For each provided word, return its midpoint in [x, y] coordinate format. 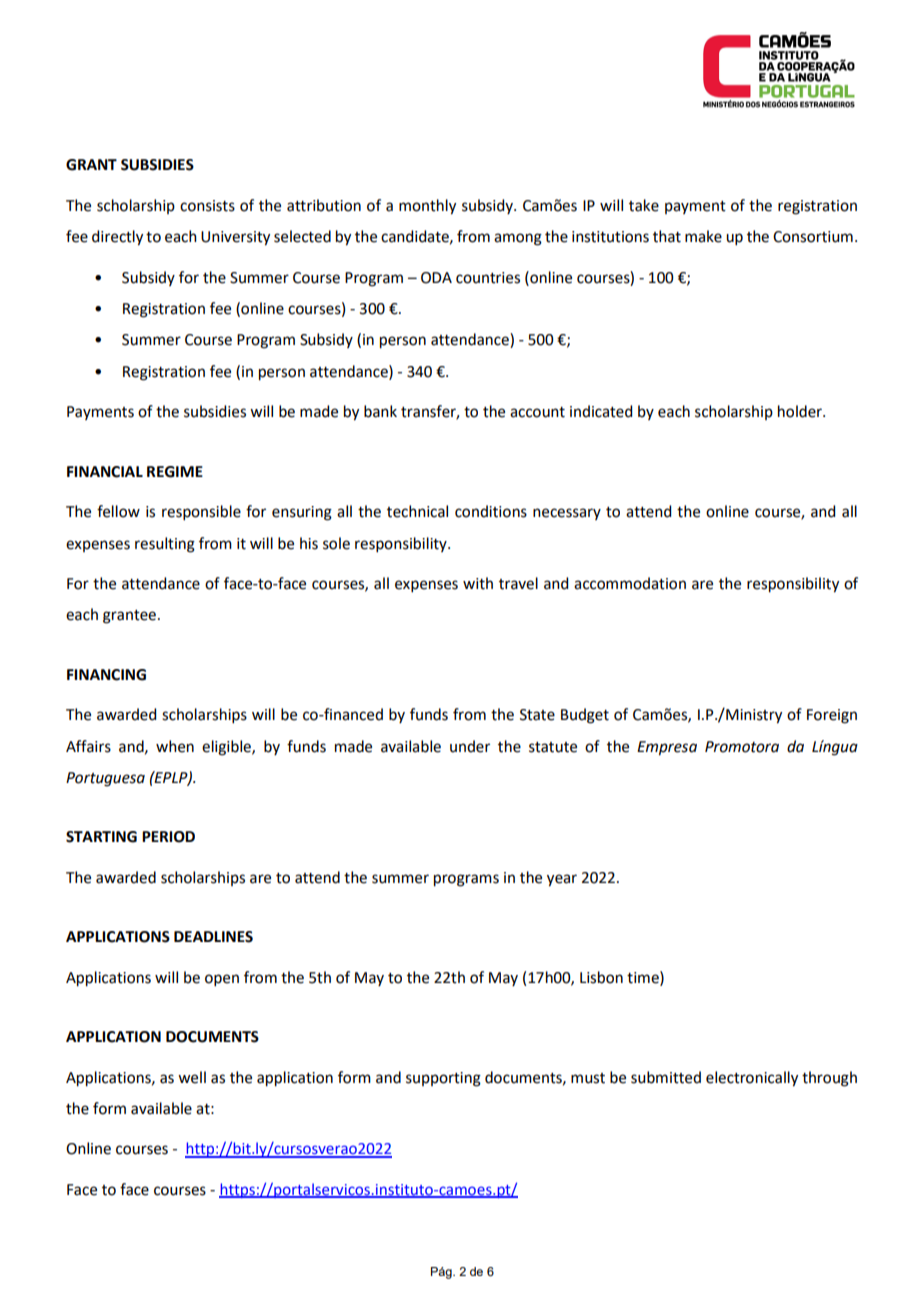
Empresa [667, 748]
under [470, 746]
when [175, 746]
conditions [491, 511]
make [703, 236]
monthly [427, 207]
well [192, 1077]
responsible [201, 512]
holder [801, 411]
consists [207, 206]
